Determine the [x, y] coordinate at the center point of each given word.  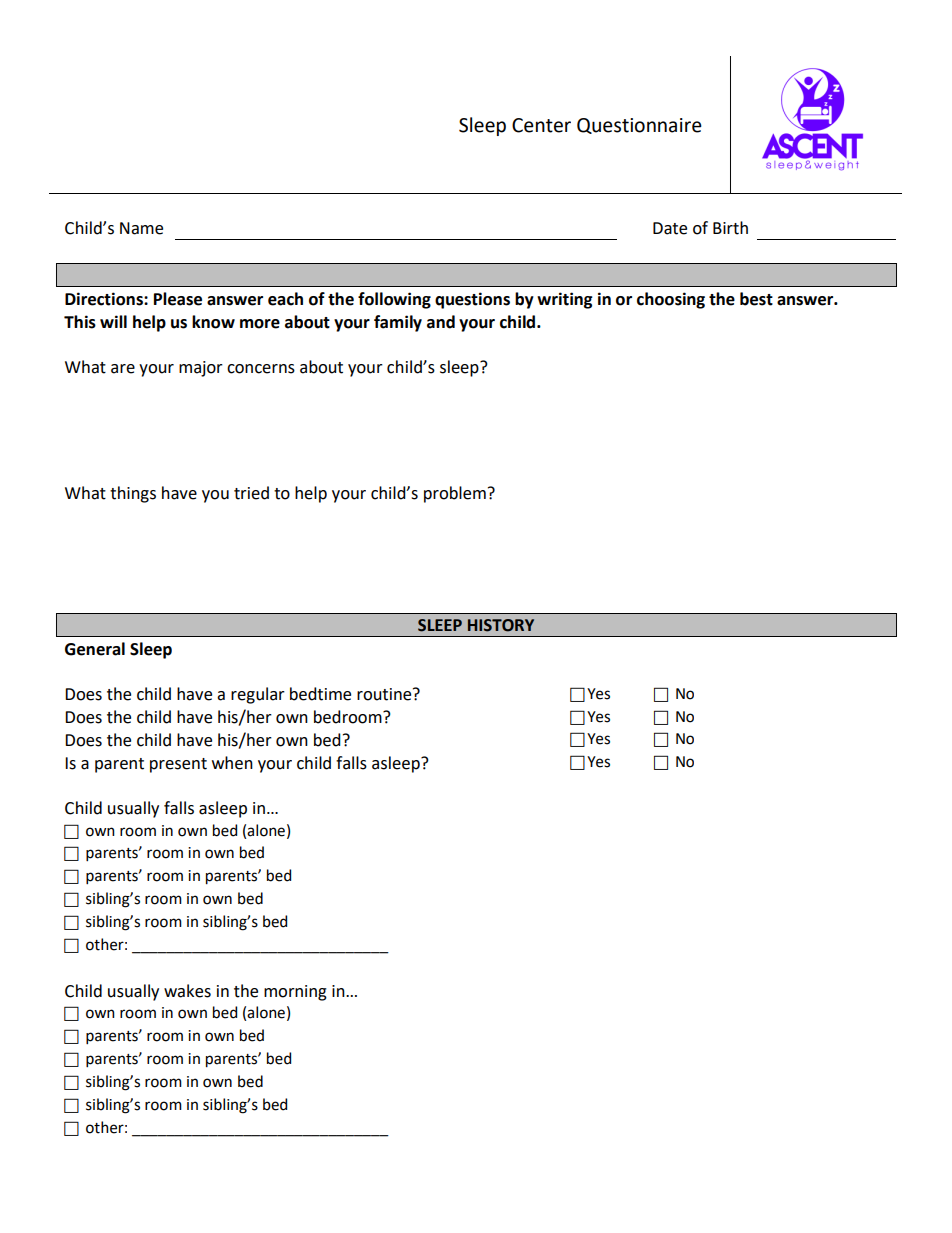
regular [258, 695]
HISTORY [501, 625]
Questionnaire [639, 126]
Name [141, 228]
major [201, 369]
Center [541, 125]
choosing [671, 300]
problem [455, 494]
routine [385, 694]
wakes [187, 991]
